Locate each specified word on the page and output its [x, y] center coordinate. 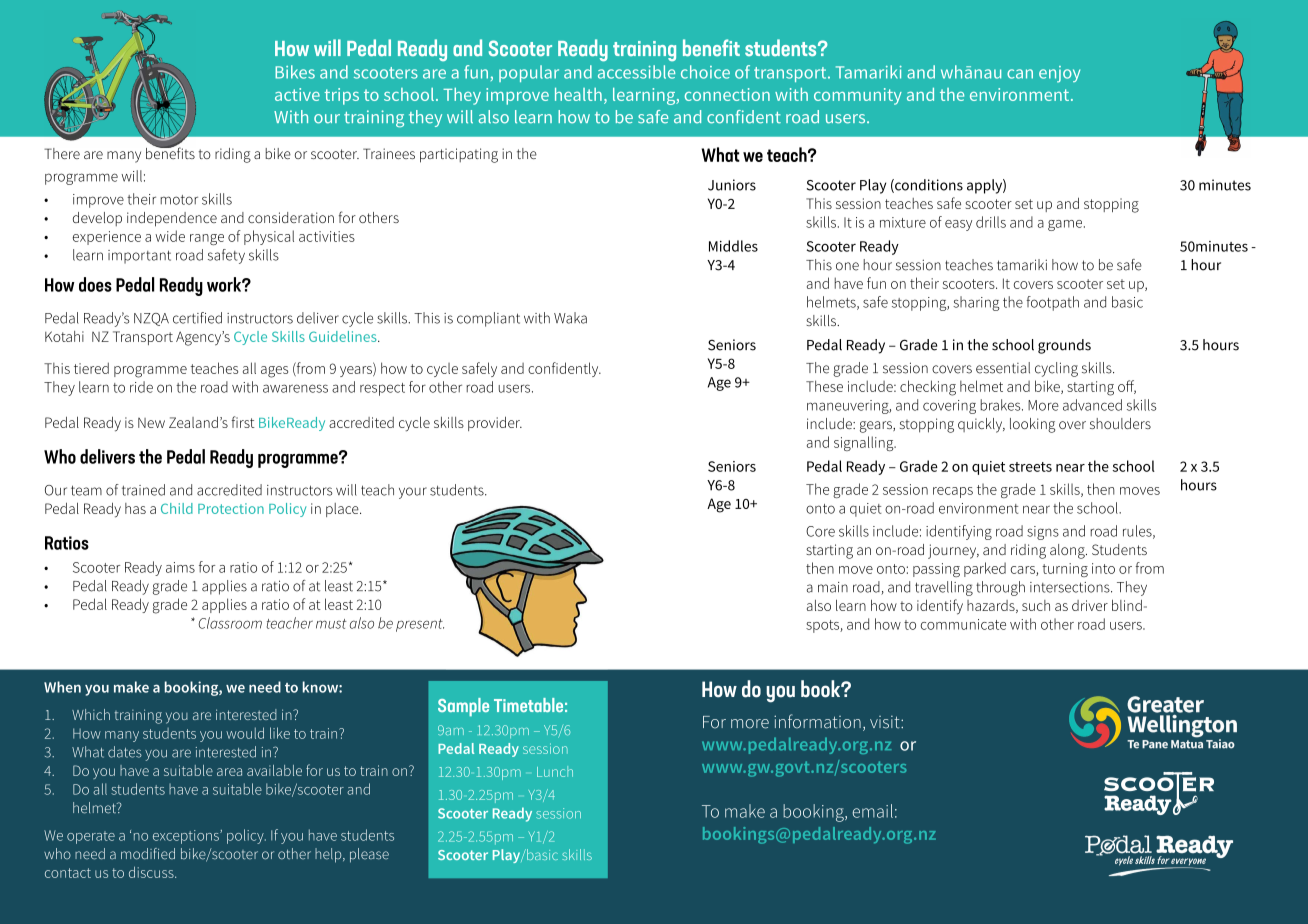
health [578, 94]
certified [197, 318]
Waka [570, 318]
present [420, 625]
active [297, 94]
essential [1003, 368]
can [1020, 74]
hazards [992, 606]
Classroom [230, 623]
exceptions [187, 837]
